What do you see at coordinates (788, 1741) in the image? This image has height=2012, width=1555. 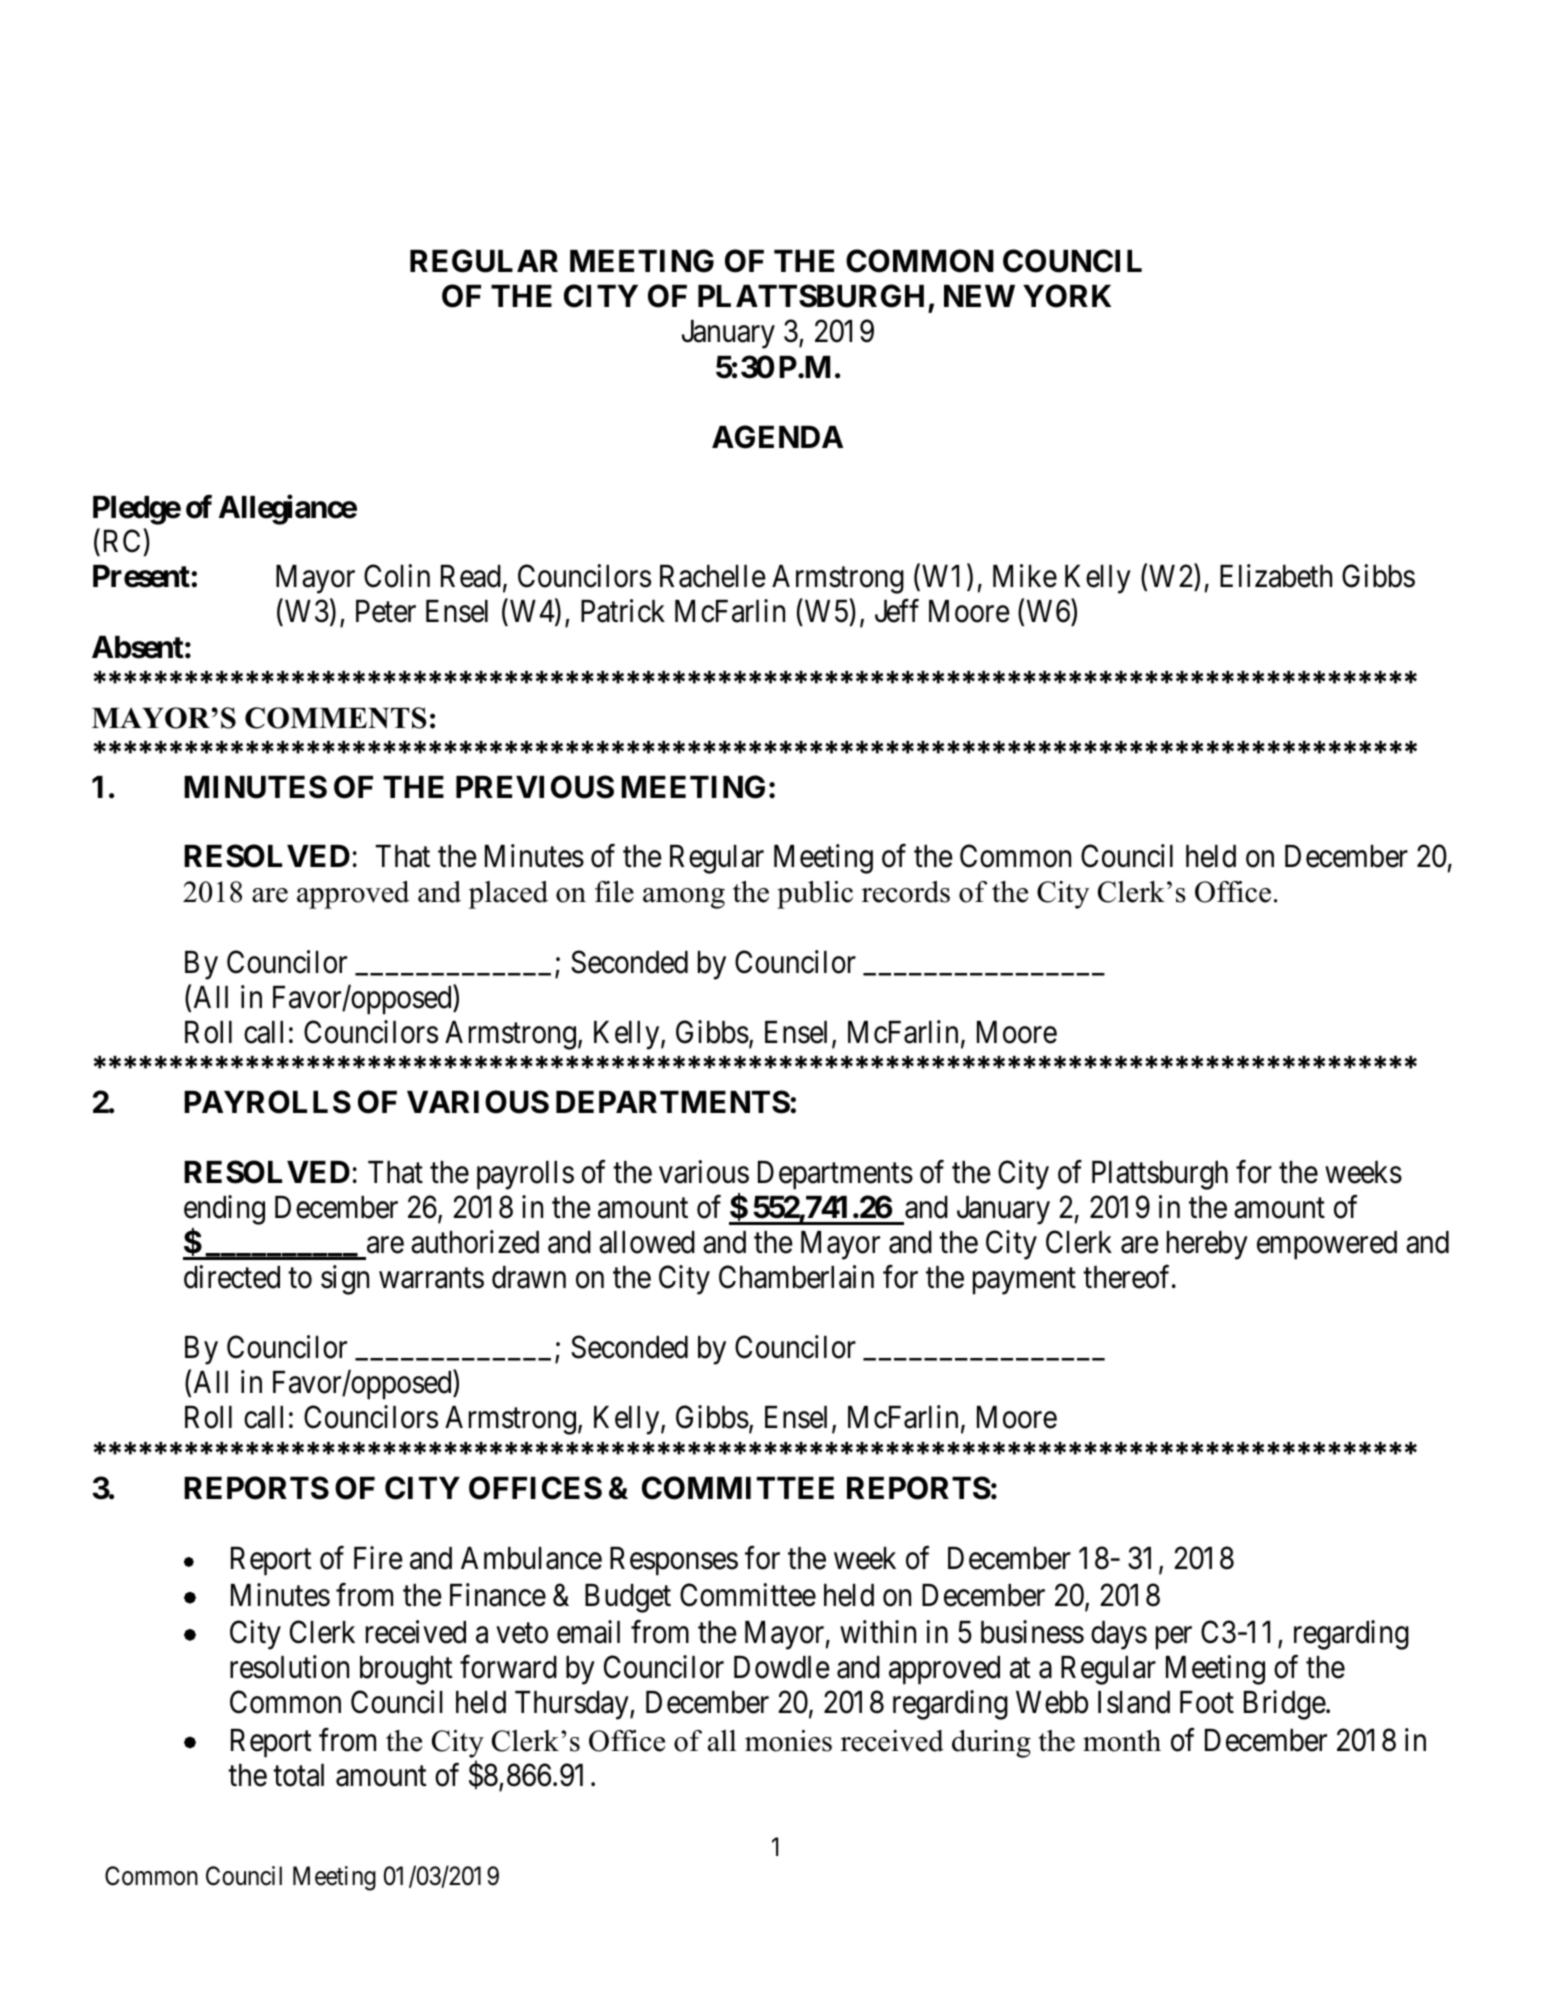 I see `monies` at bounding box center [788, 1741].
